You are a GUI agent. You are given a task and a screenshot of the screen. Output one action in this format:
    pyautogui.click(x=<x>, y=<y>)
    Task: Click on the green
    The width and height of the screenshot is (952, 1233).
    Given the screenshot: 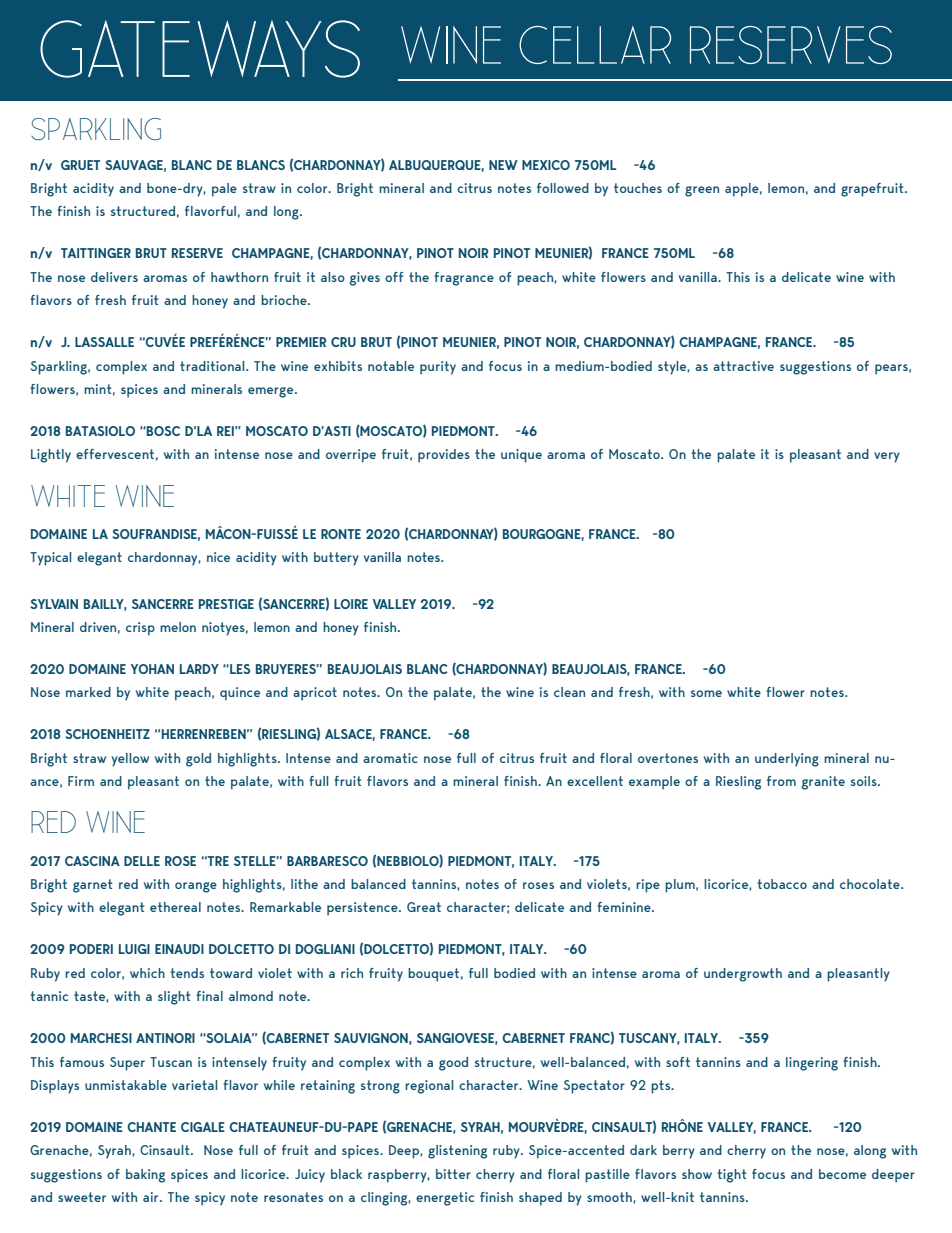 What is the action you would take?
    pyautogui.click(x=702, y=191)
